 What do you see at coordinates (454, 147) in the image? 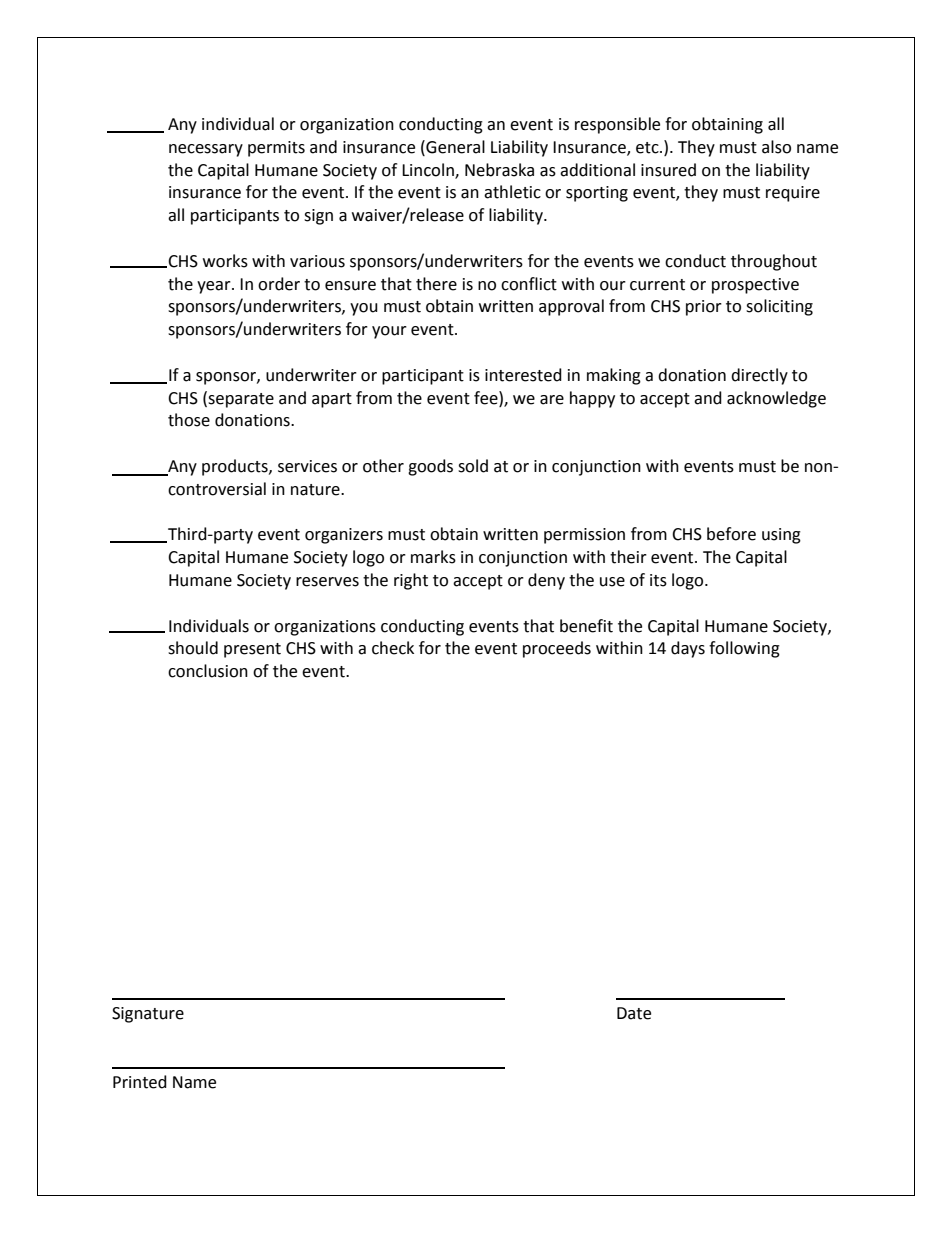
I see `General` at bounding box center [454, 147].
